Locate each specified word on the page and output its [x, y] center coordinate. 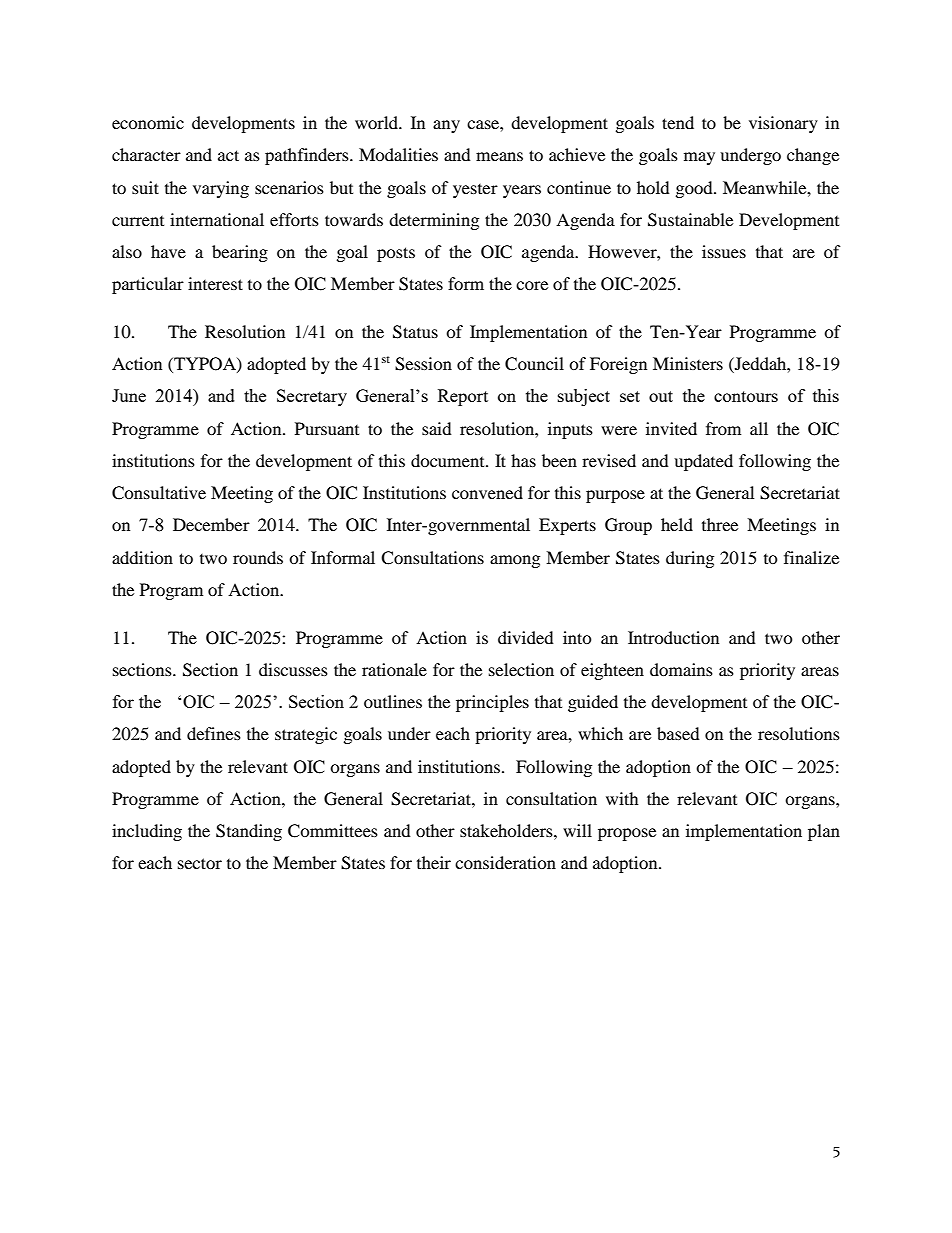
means [499, 156]
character [146, 154]
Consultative [159, 493]
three [720, 524]
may [699, 158]
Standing [249, 832]
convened [487, 492]
